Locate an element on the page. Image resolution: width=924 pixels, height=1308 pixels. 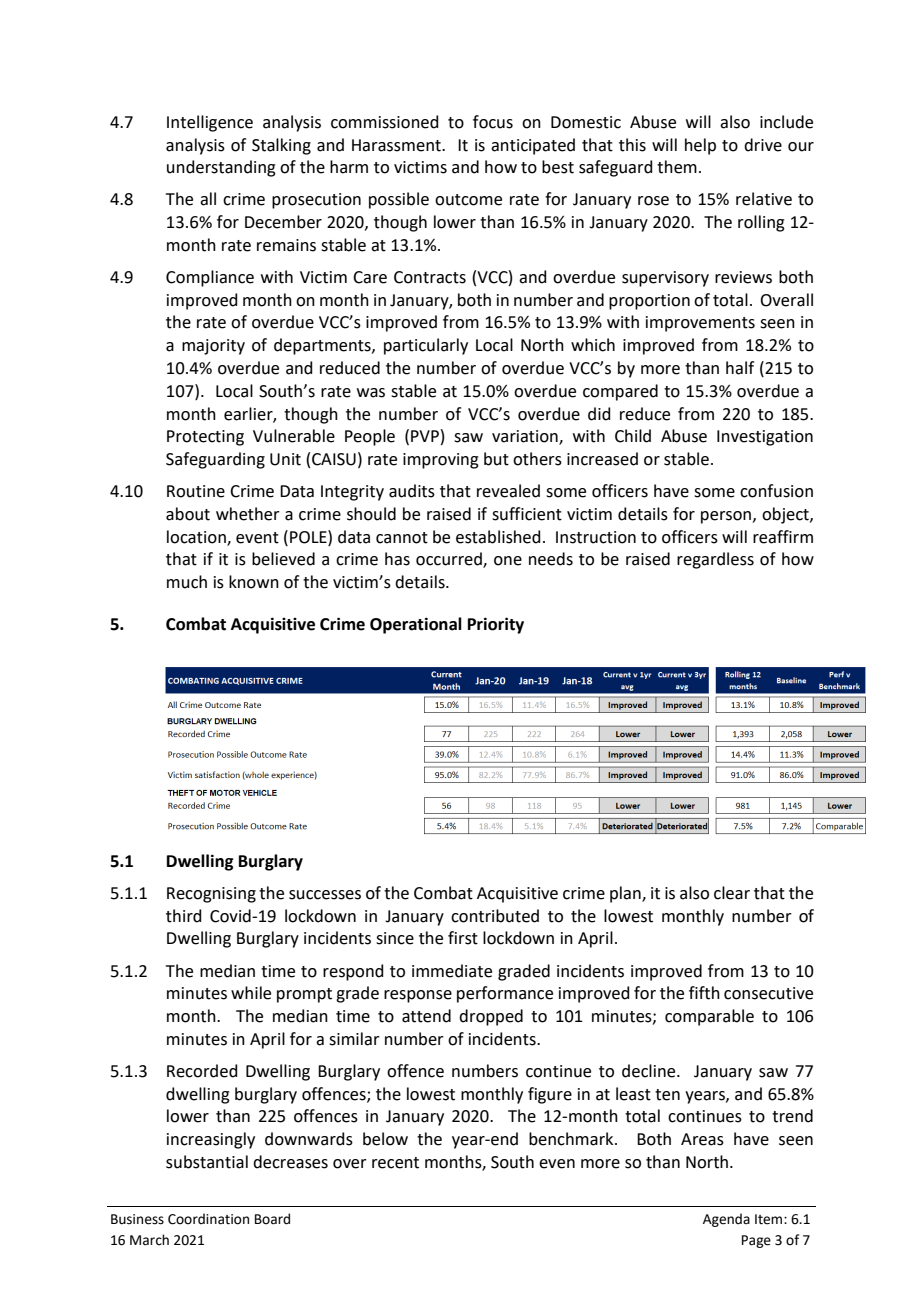
contributed is located at coordinates (495, 916).
